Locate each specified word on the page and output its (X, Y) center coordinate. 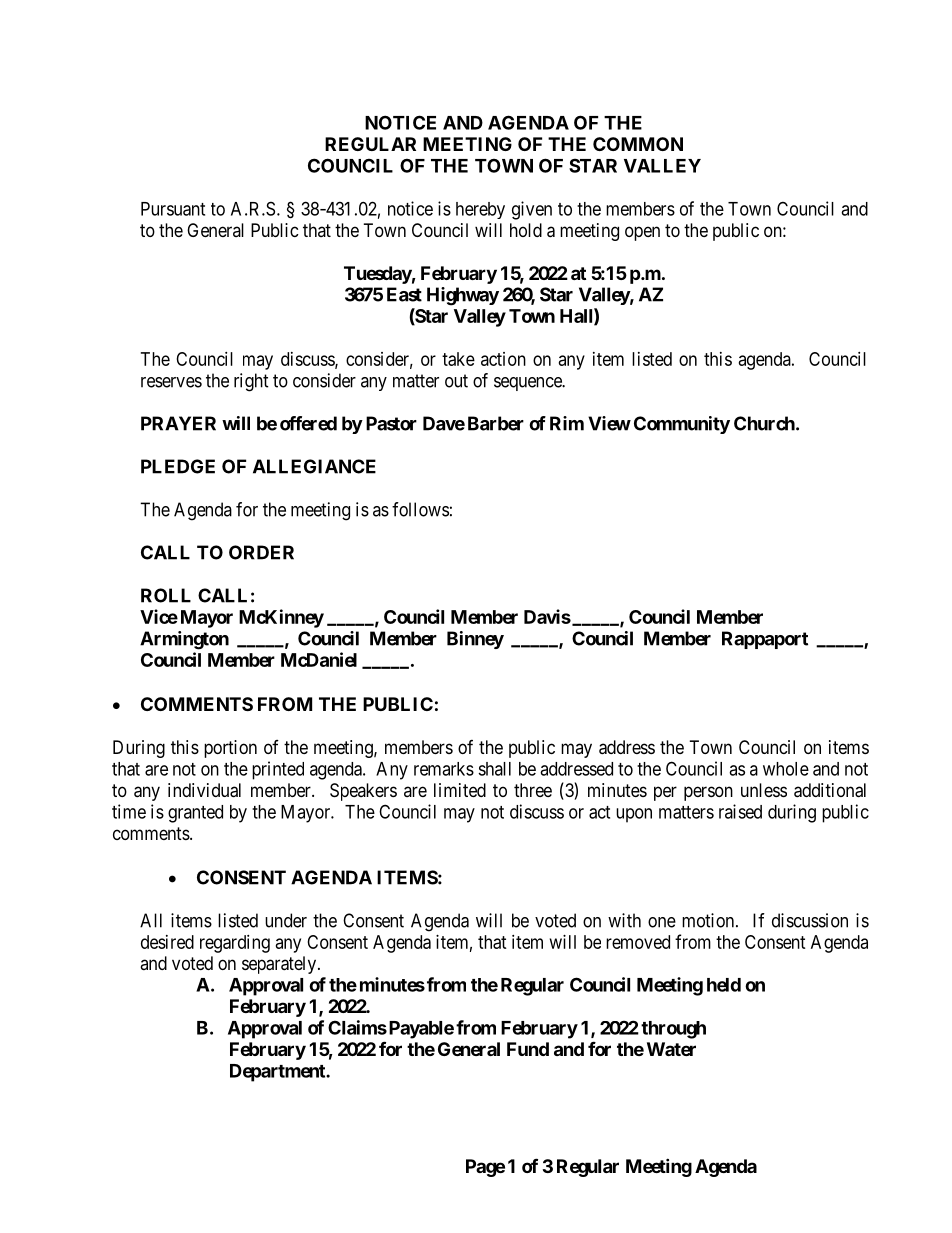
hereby (480, 210)
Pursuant (173, 209)
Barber (496, 423)
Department (278, 1073)
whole (786, 769)
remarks (444, 769)
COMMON (638, 144)
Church (764, 423)
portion (230, 749)
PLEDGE (178, 466)
